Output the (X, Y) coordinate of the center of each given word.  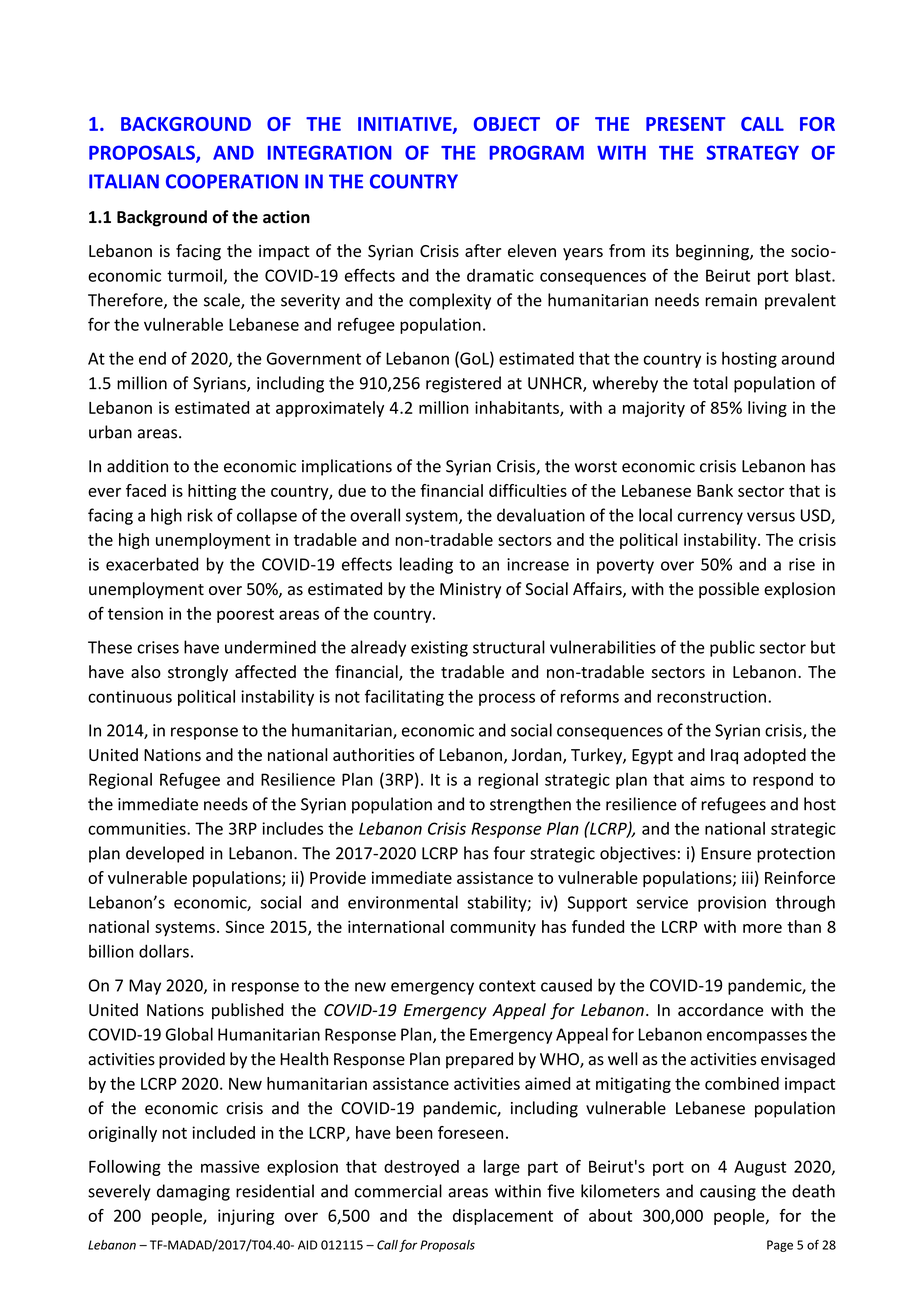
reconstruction (711, 696)
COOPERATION (232, 181)
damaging (193, 1192)
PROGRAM (536, 152)
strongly (198, 673)
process (507, 699)
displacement (503, 1217)
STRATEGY (752, 152)
